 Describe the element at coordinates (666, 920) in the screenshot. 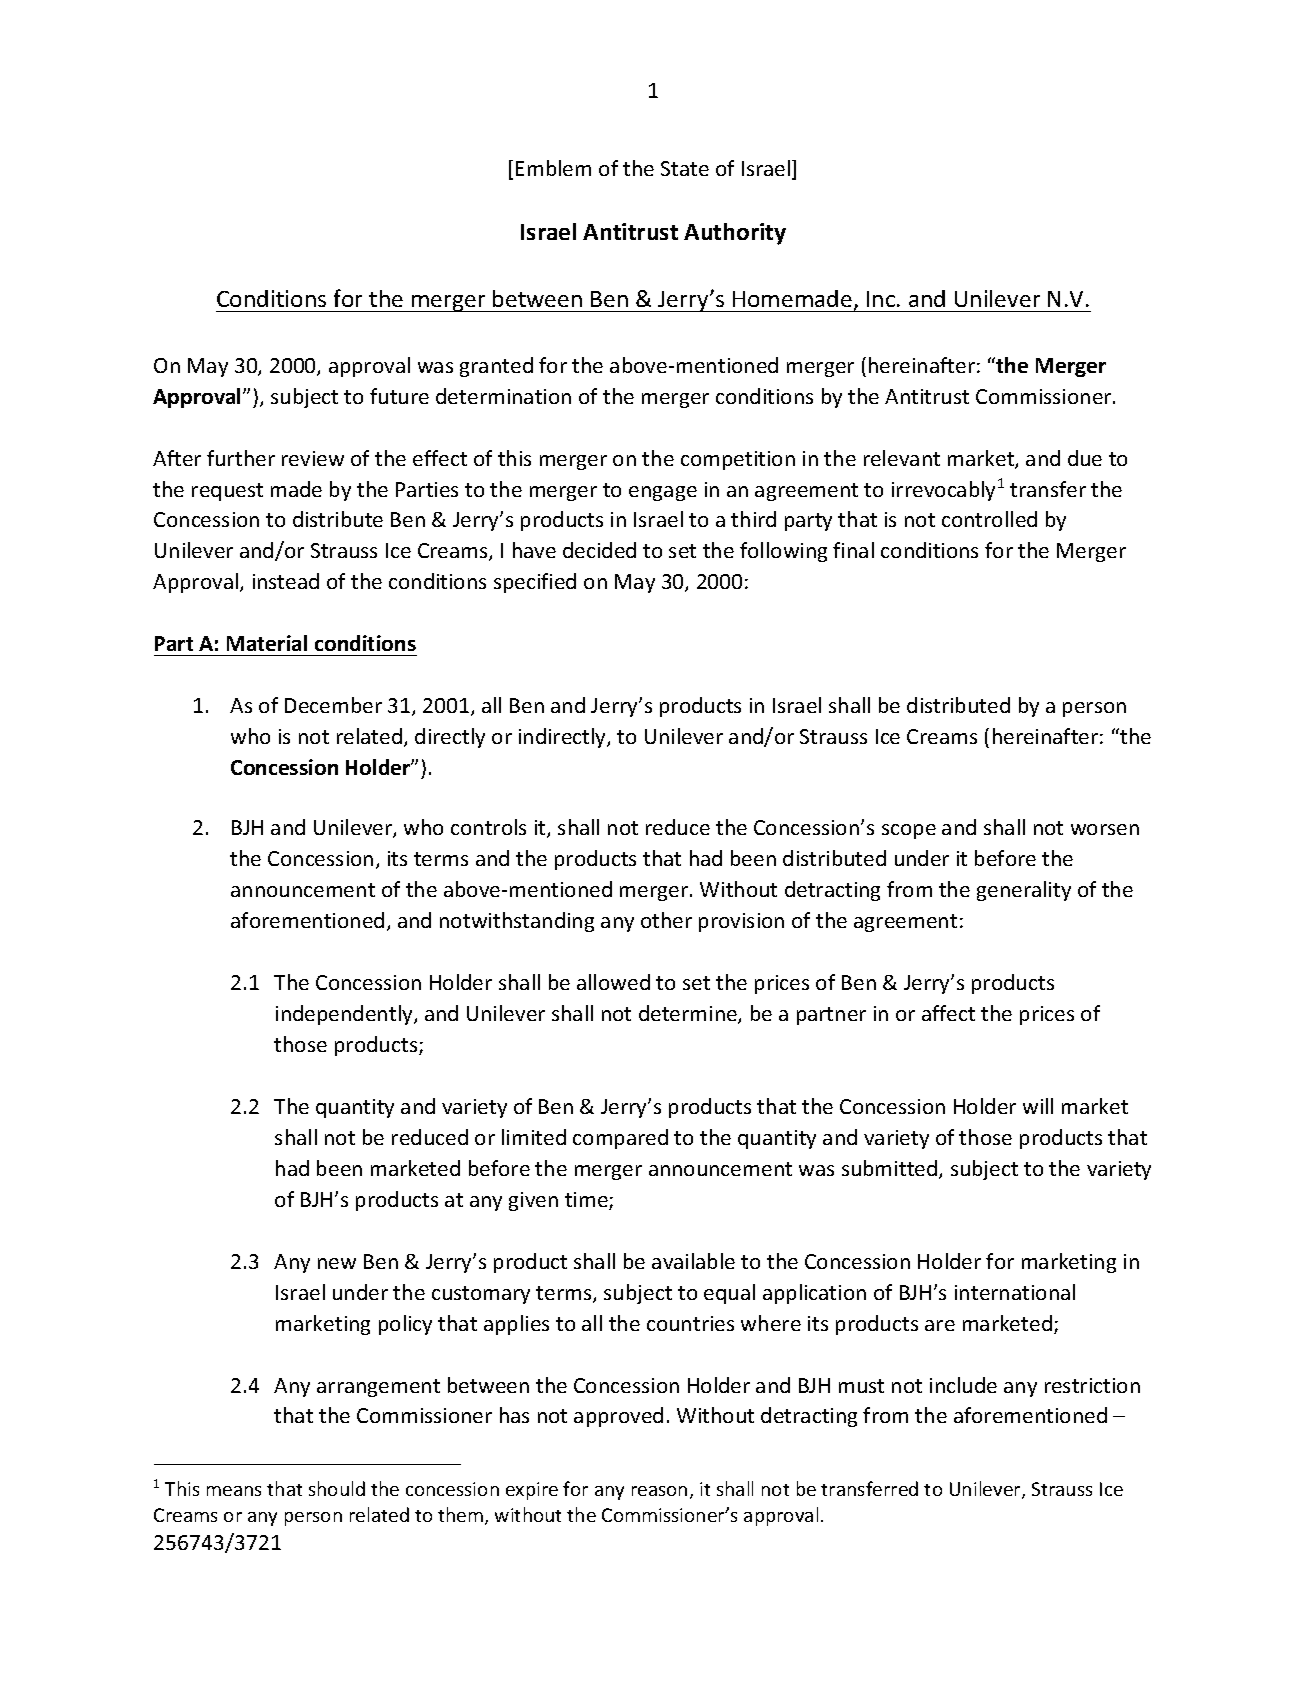

I see `other` at that location.
